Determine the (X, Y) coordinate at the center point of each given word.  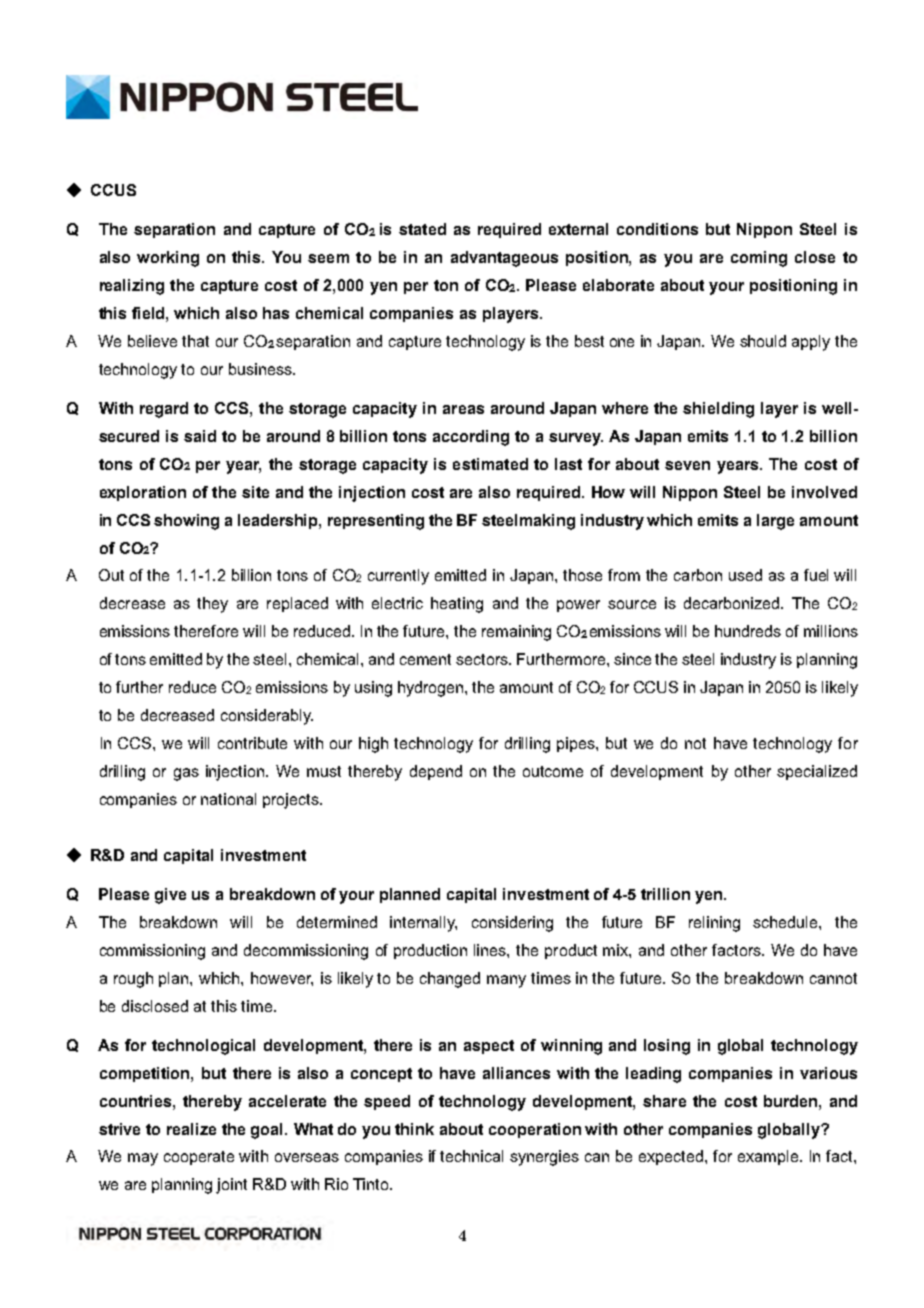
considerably (267, 717)
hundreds (748, 631)
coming (759, 259)
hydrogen (432, 689)
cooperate (199, 1158)
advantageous (504, 259)
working (168, 259)
